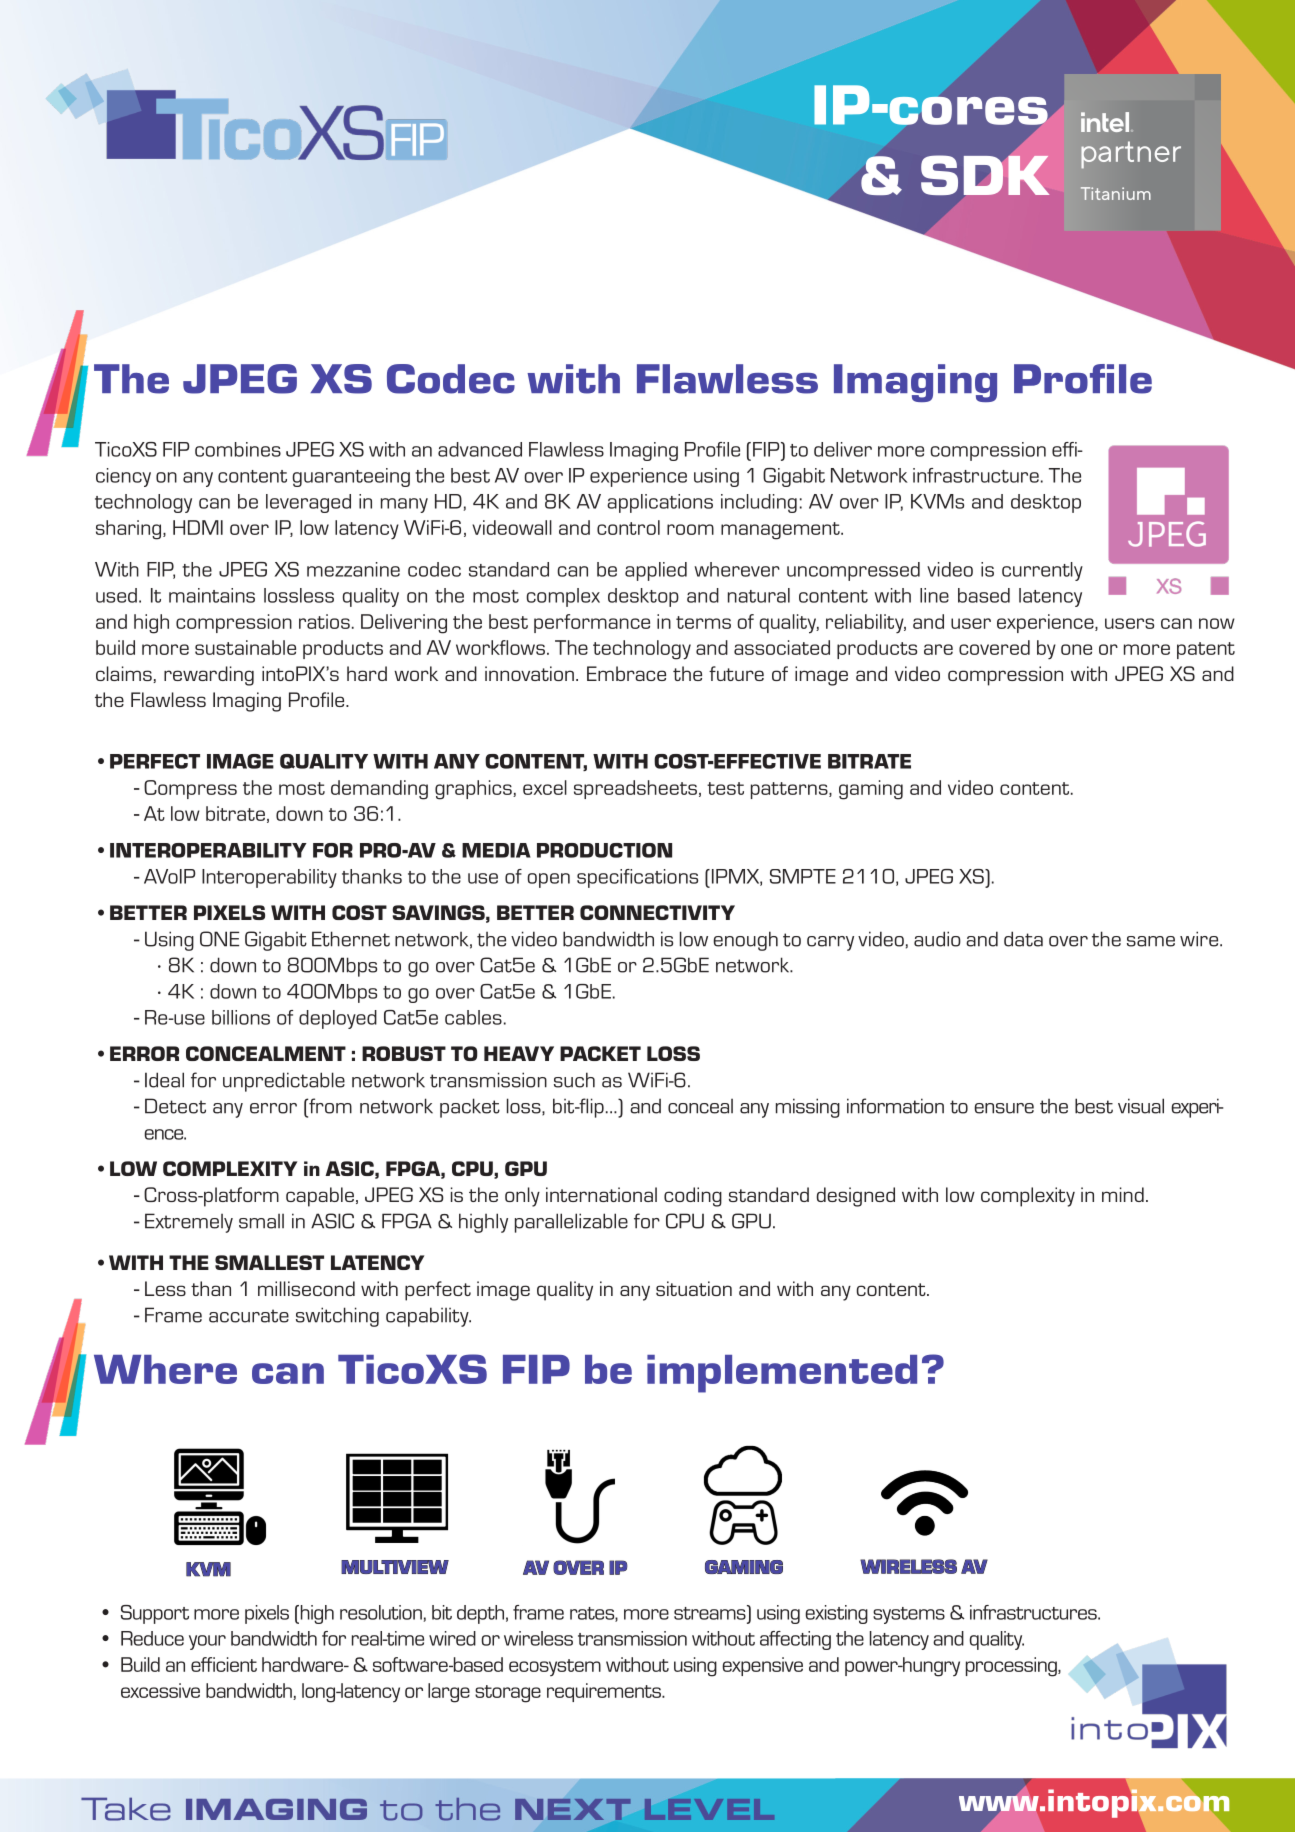 The image size is (1295, 1832). I want to click on processing, so click(1012, 1667).
